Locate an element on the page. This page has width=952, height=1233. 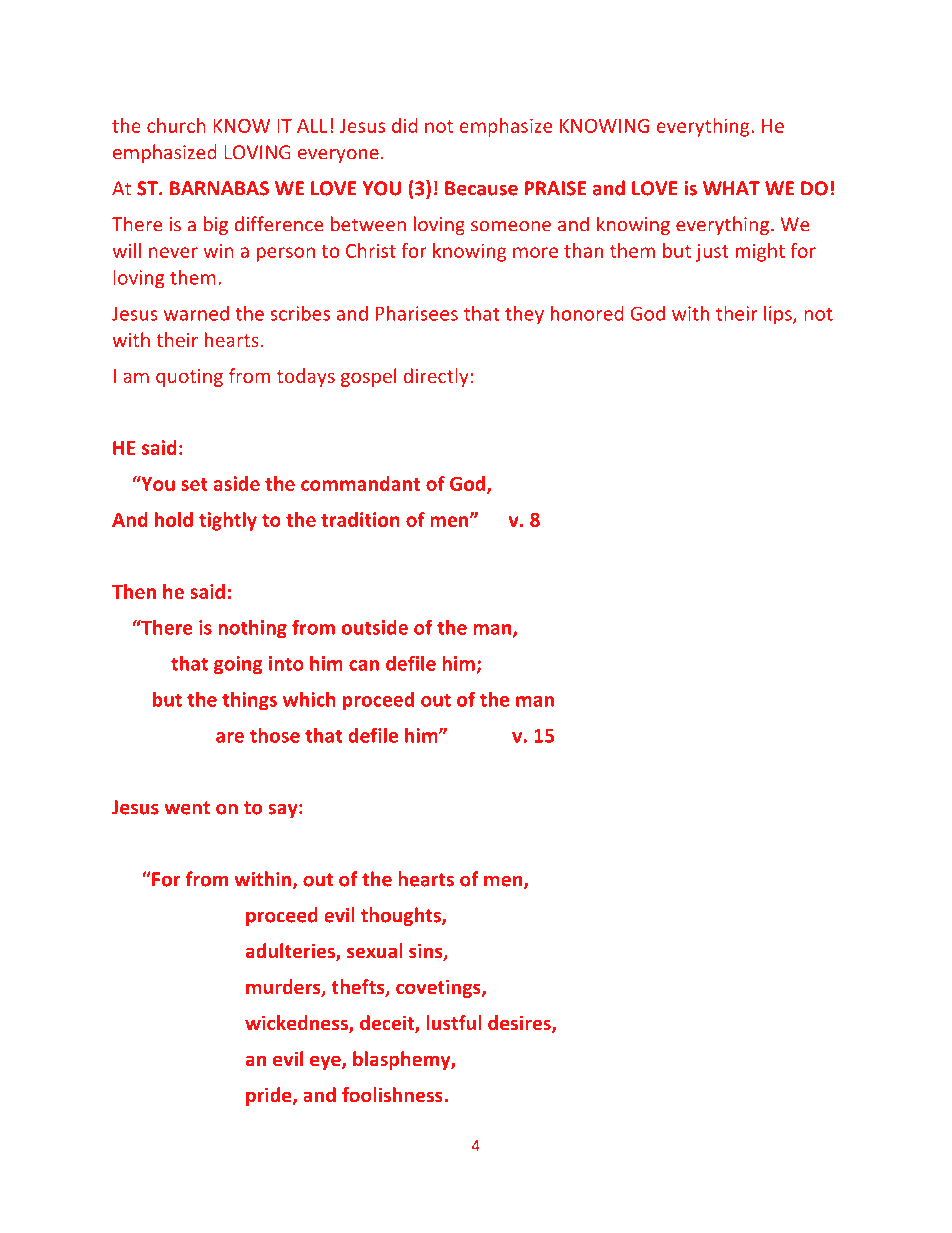
WHAT is located at coordinates (731, 188).
